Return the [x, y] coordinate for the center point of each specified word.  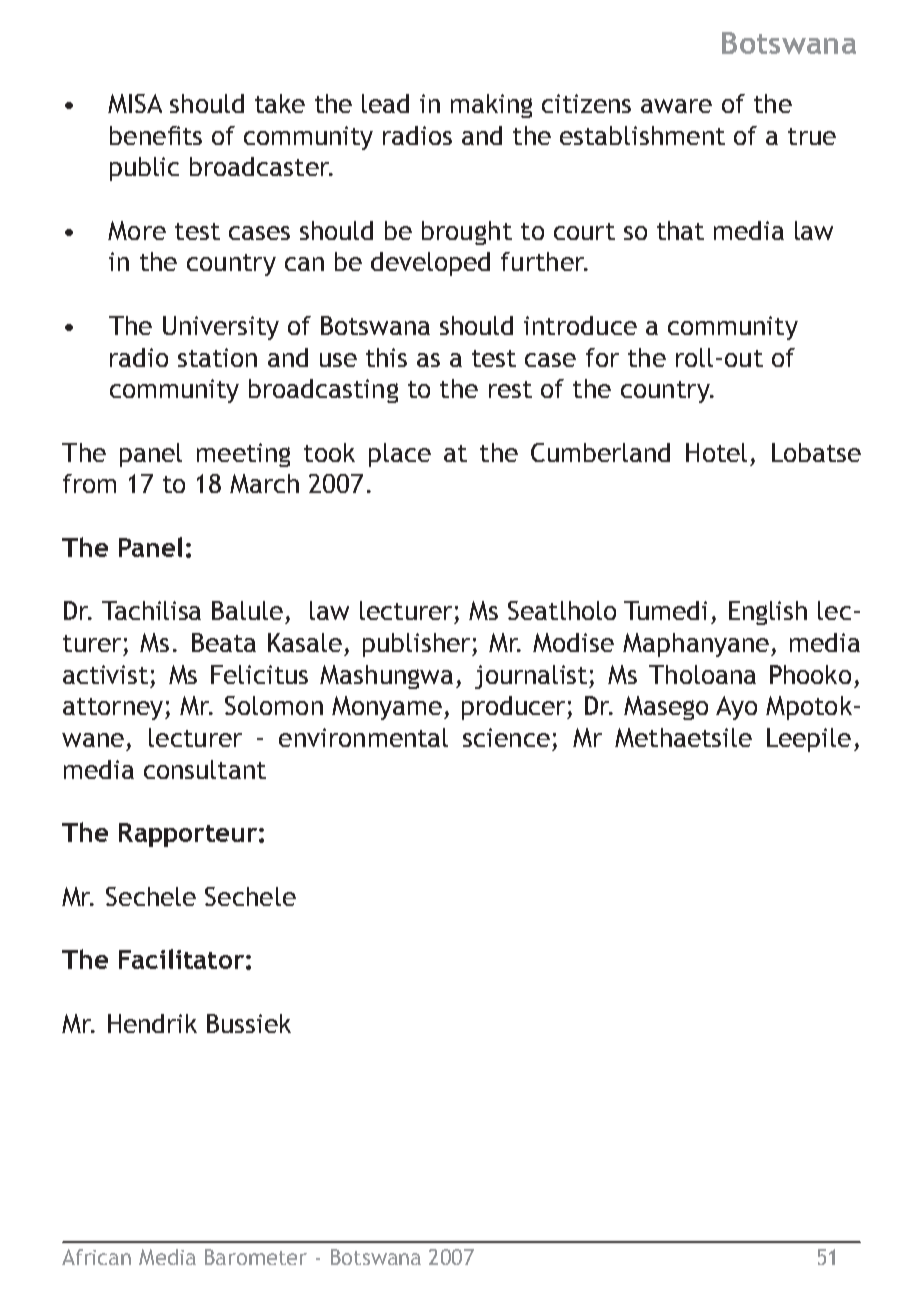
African [96, 1257]
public [144, 169]
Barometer [256, 1257]
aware [676, 106]
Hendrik [152, 1023]
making [491, 106]
